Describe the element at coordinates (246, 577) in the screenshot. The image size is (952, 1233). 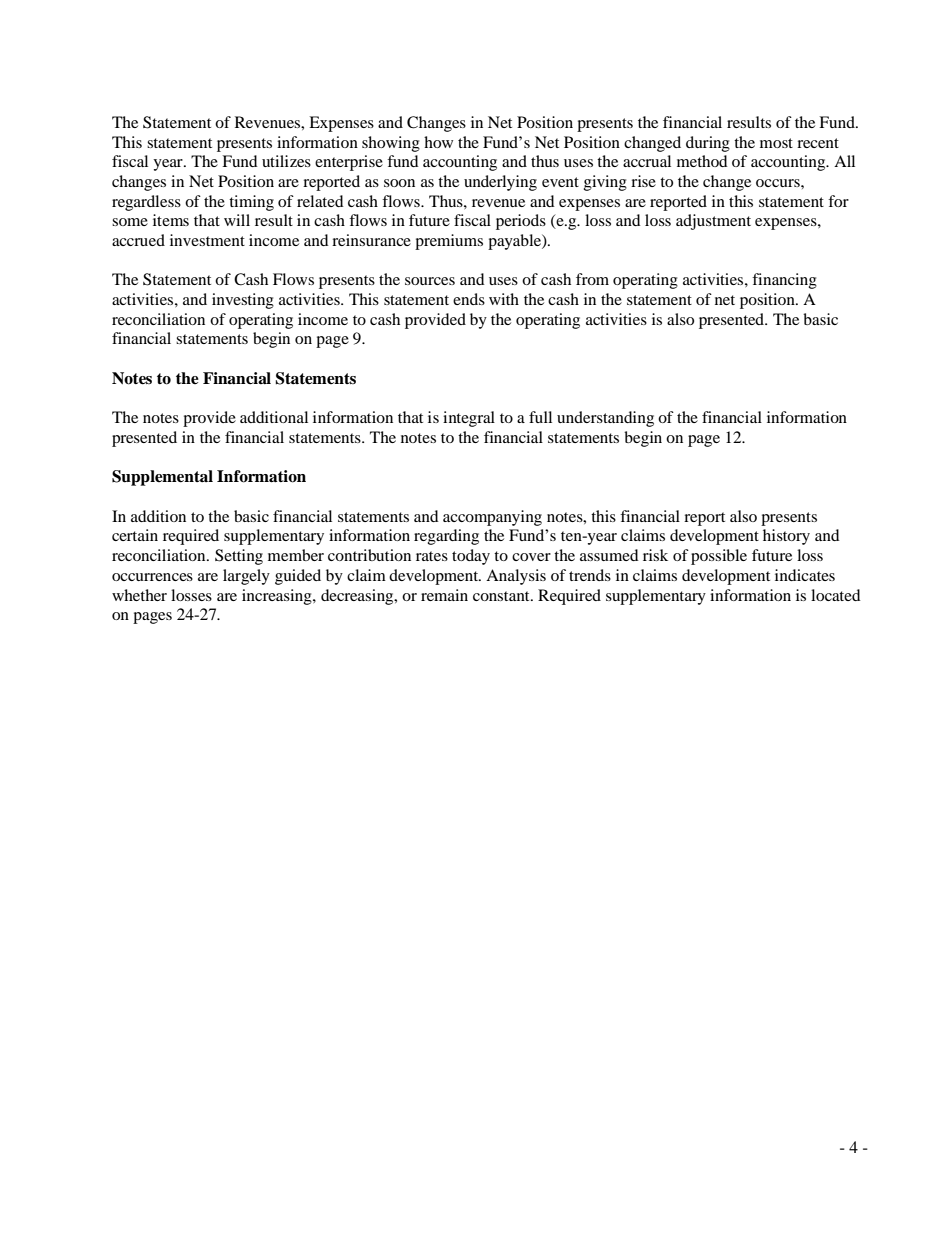
I see `largely` at that location.
